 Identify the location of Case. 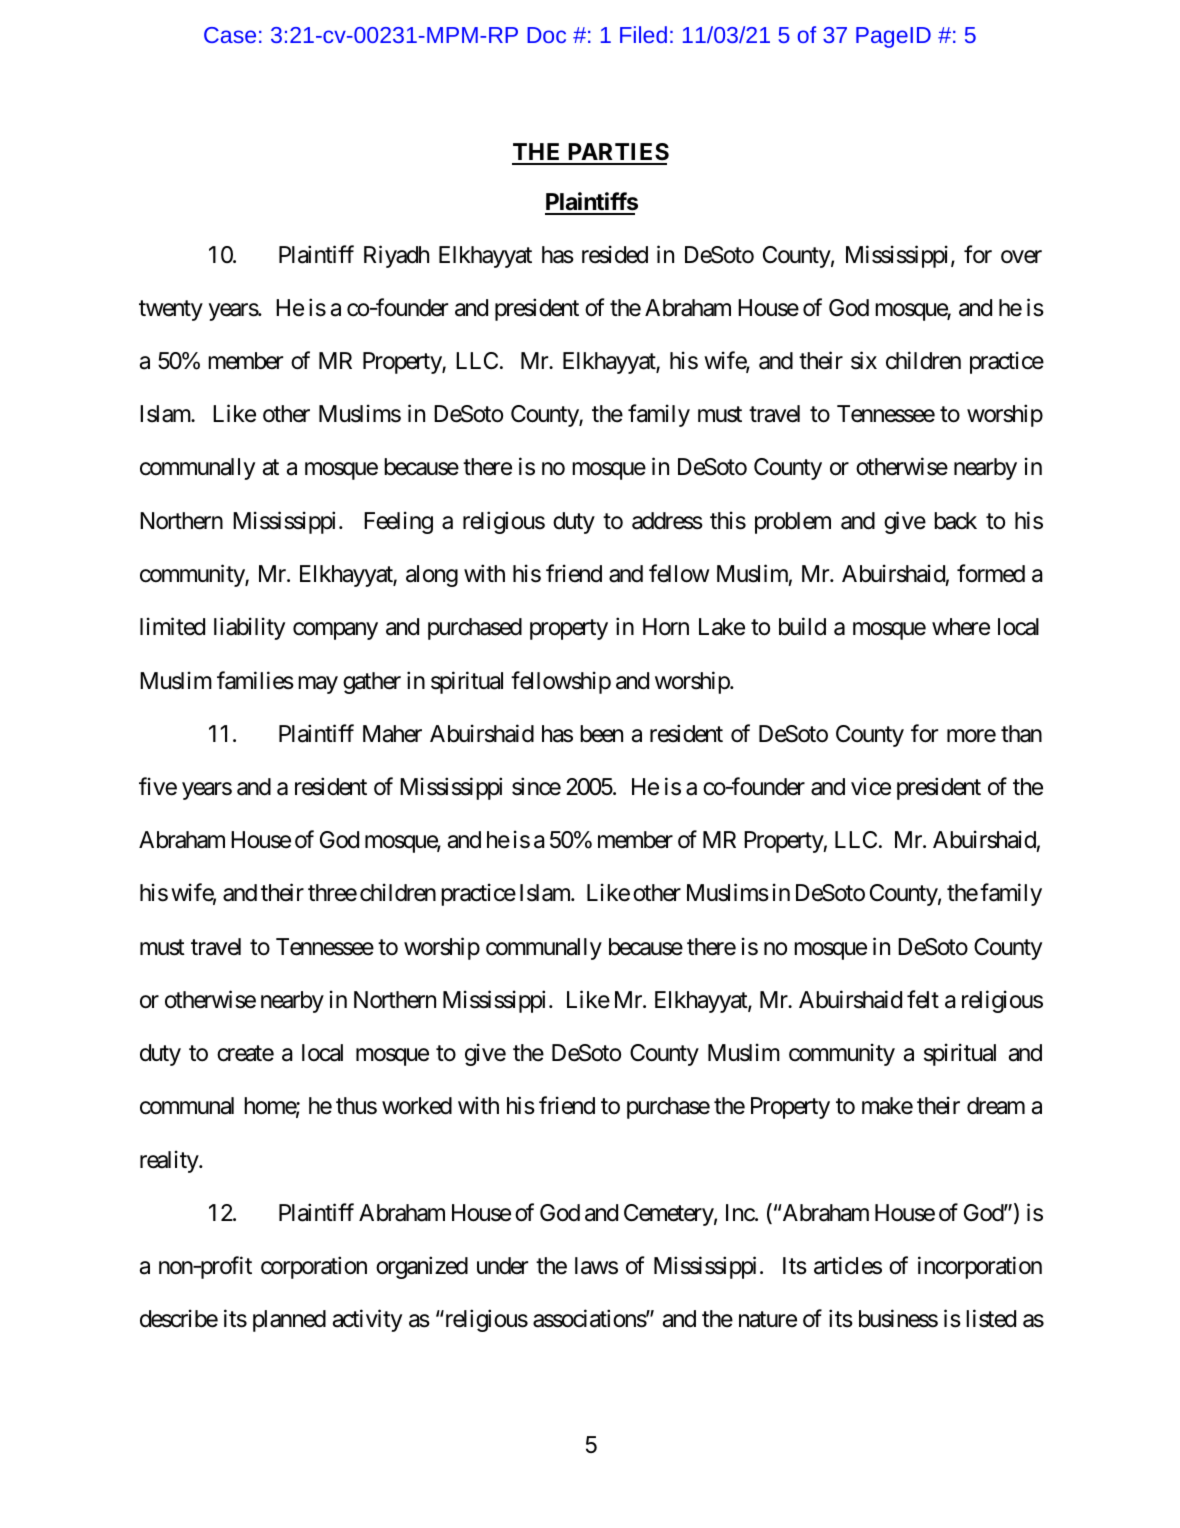
(230, 35).
